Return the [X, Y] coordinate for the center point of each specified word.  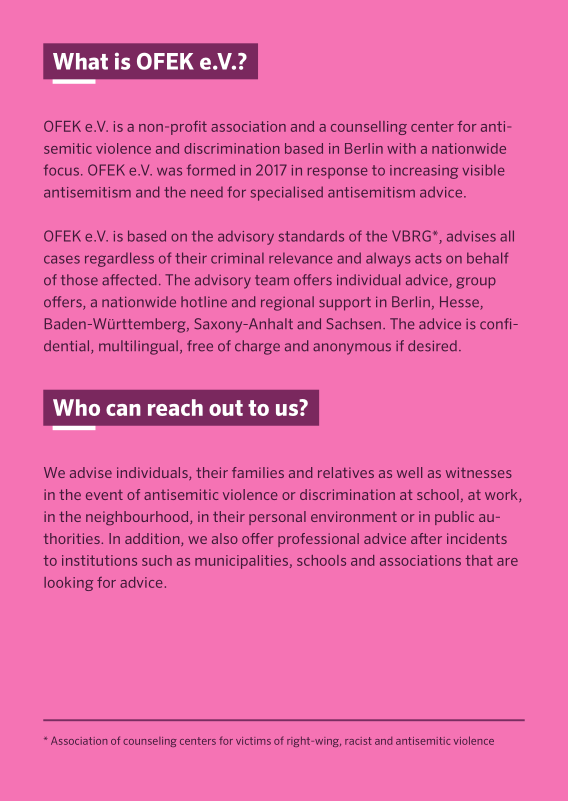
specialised [286, 193]
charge [257, 347]
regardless [119, 259]
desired [432, 346]
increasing [424, 172]
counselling [369, 128]
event [104, 495]
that [479, 560]
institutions [99, 560]
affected [129, 280]
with [401, 148]
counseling [150, 742]
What [80, 61]
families [258, 472]
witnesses [479, 472]
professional [318, 540]
